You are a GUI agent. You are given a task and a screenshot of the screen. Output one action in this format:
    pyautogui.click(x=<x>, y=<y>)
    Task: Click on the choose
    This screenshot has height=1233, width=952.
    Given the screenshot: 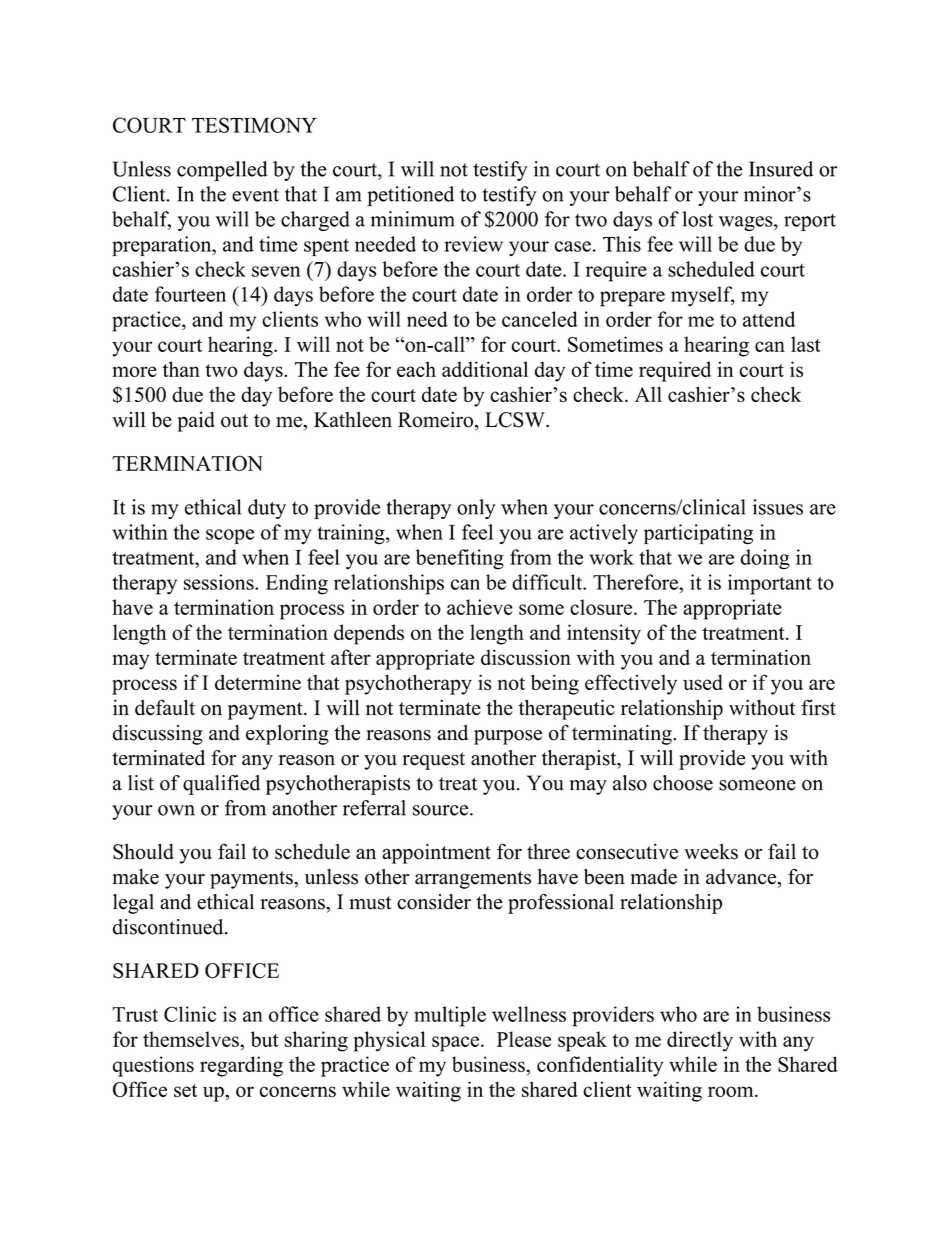 What is the action you would take?
    pyautogui.click(x=683, y=783)
